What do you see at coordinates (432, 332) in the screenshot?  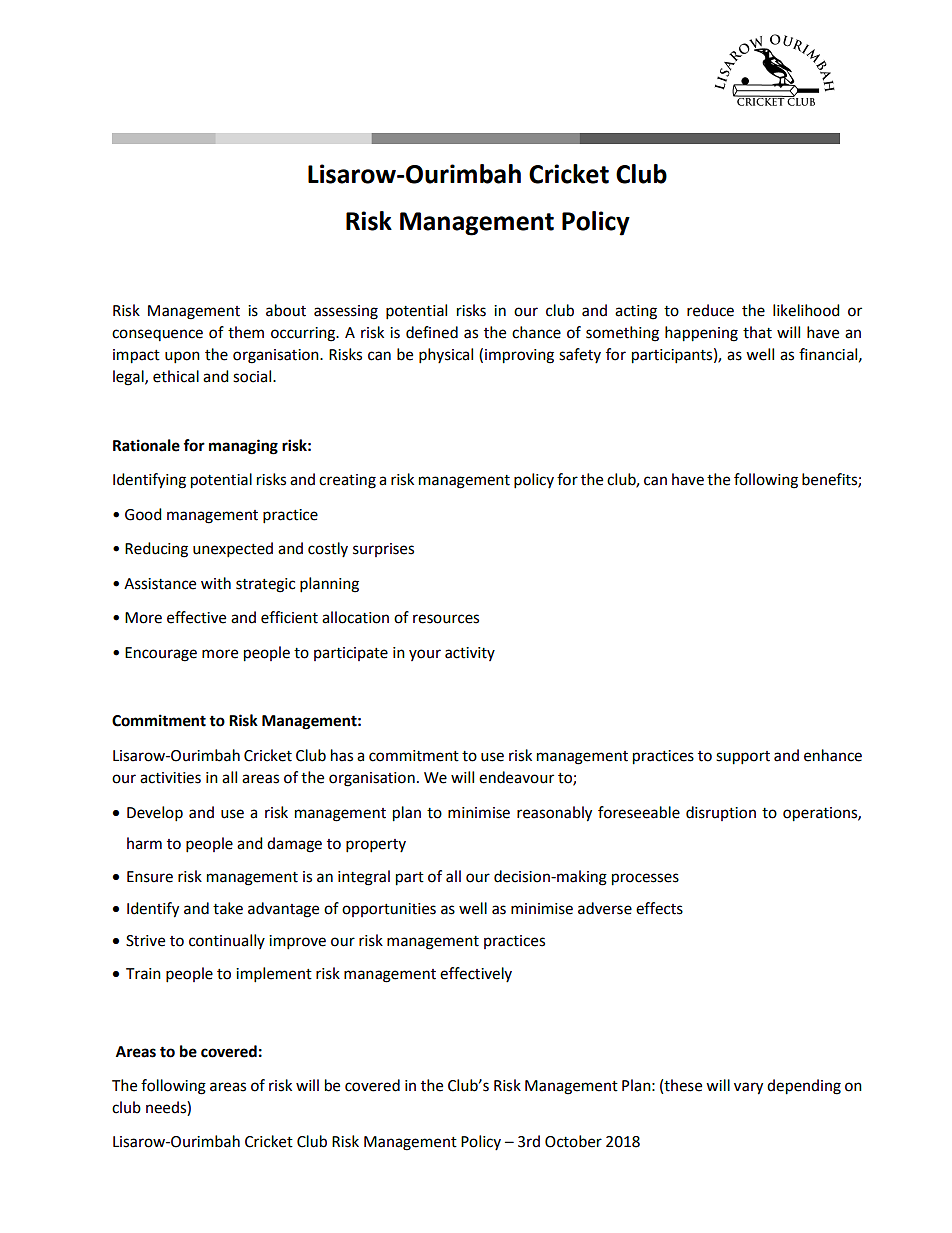 I see `defined` at bounding box center [432, 332].
